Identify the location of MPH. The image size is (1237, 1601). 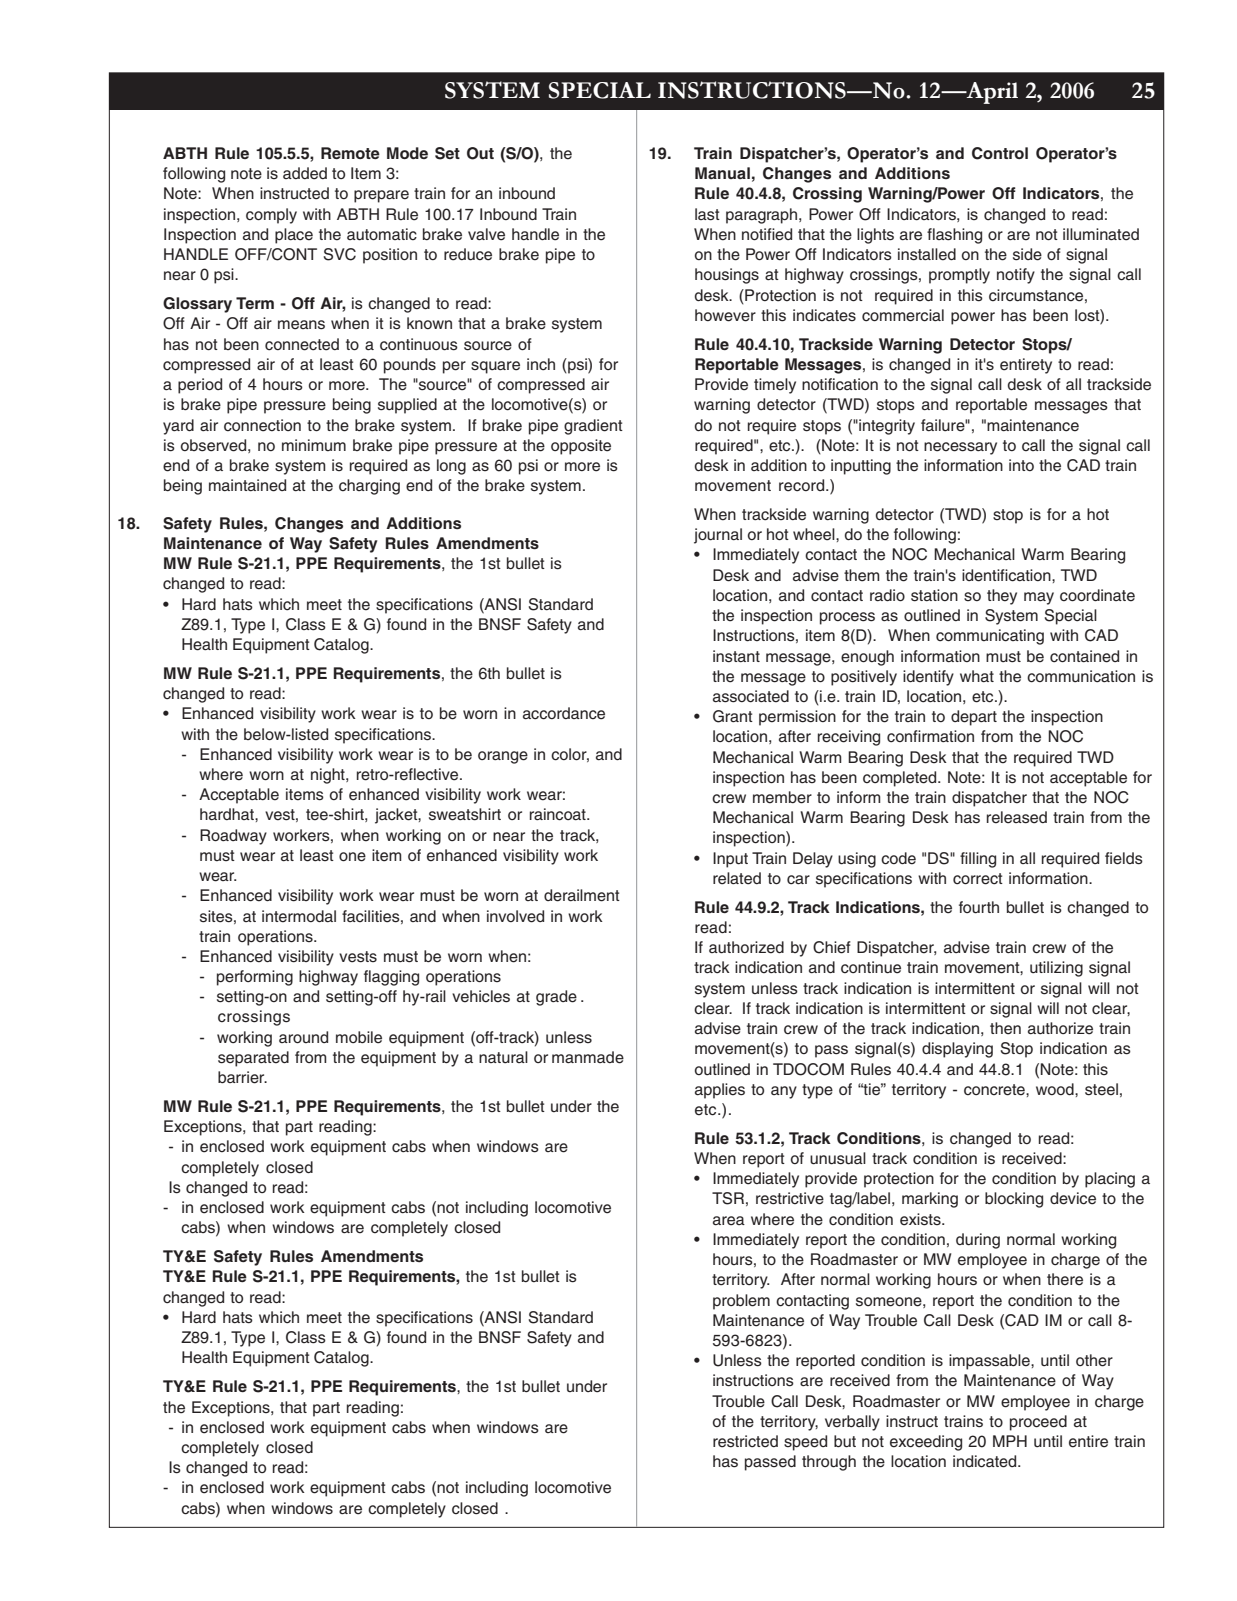
(1010, 1441).
